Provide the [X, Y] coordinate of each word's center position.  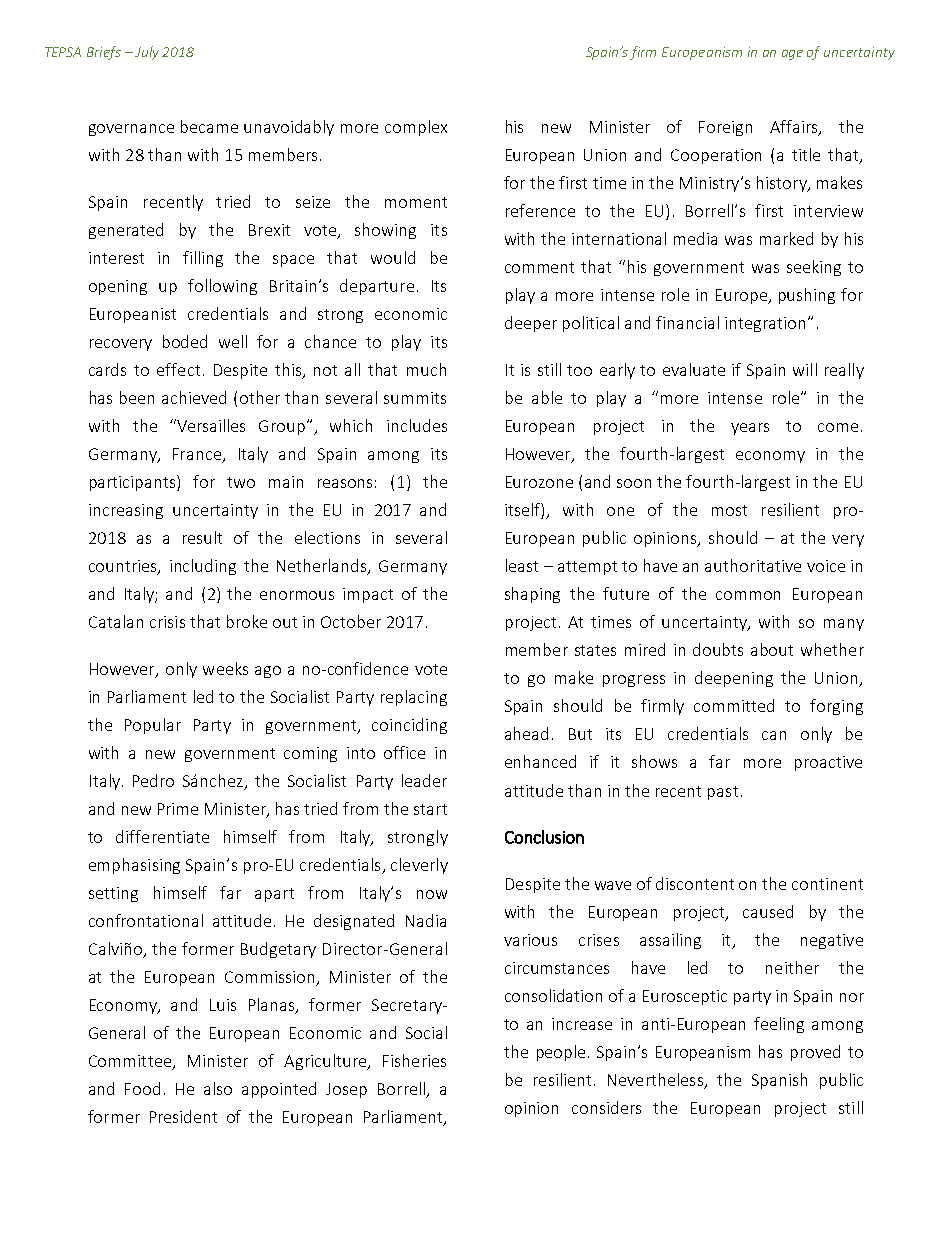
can [774, 735]
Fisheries [414, 1060]
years [750, 429]
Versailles [210, 425]
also [218, 1088]
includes [417, 425]
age [792, 55]
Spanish [779, 1081]
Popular [153, 726]
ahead [526, 733]
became [209, 126]
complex [416, 128]
